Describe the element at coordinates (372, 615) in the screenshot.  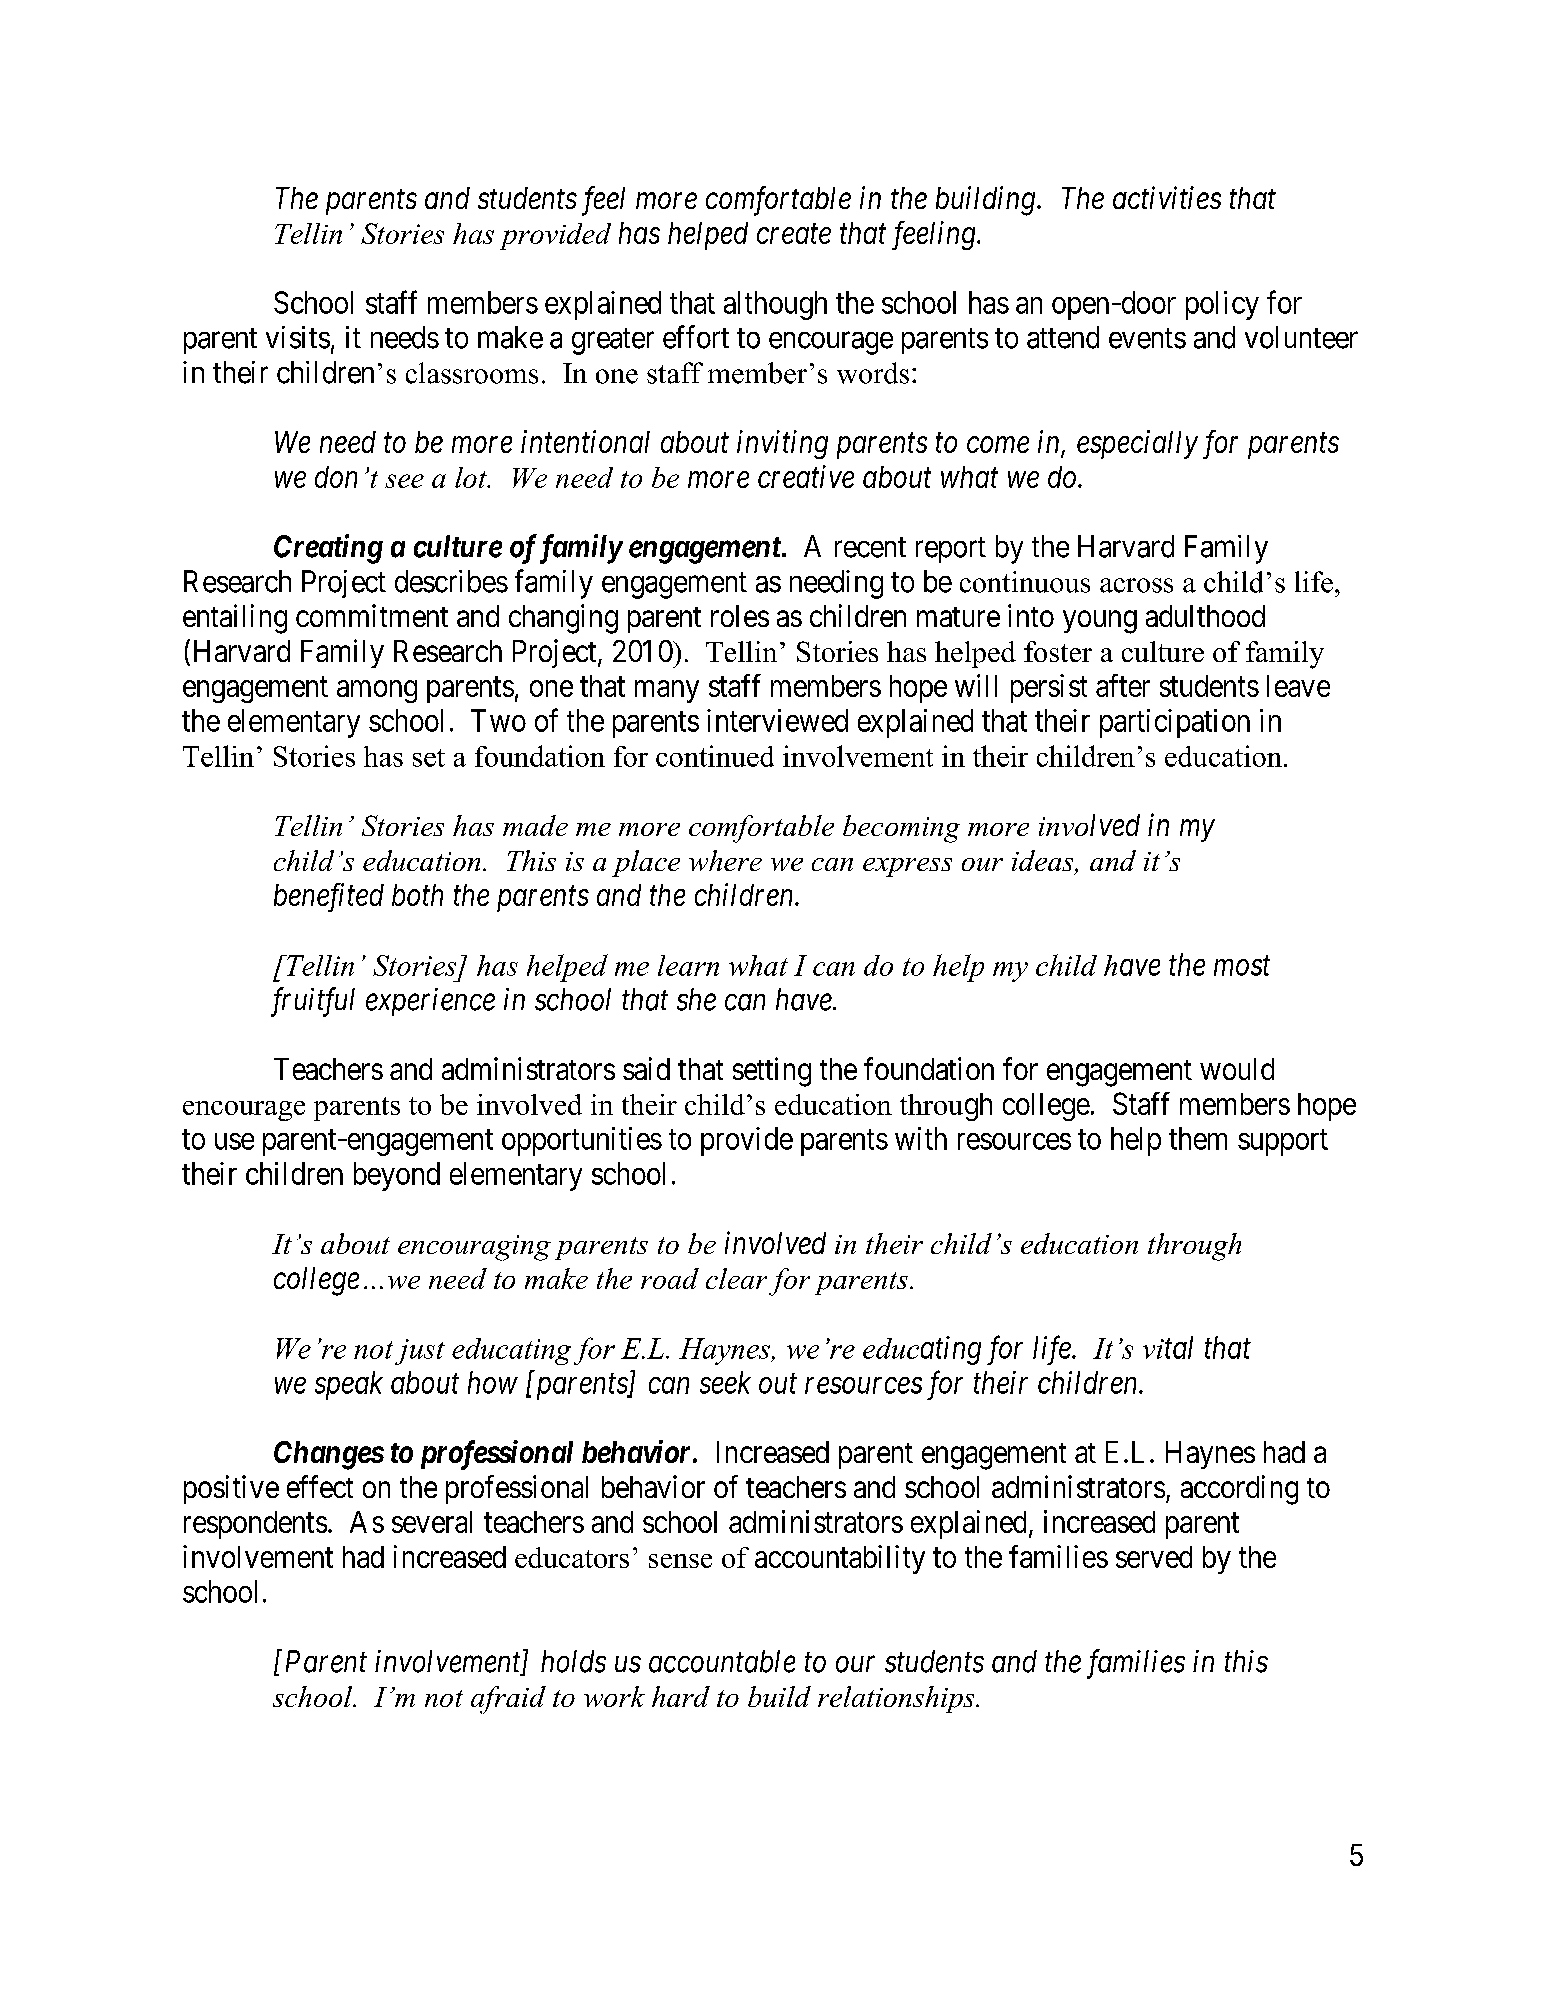
I see `commitment` at that location.
